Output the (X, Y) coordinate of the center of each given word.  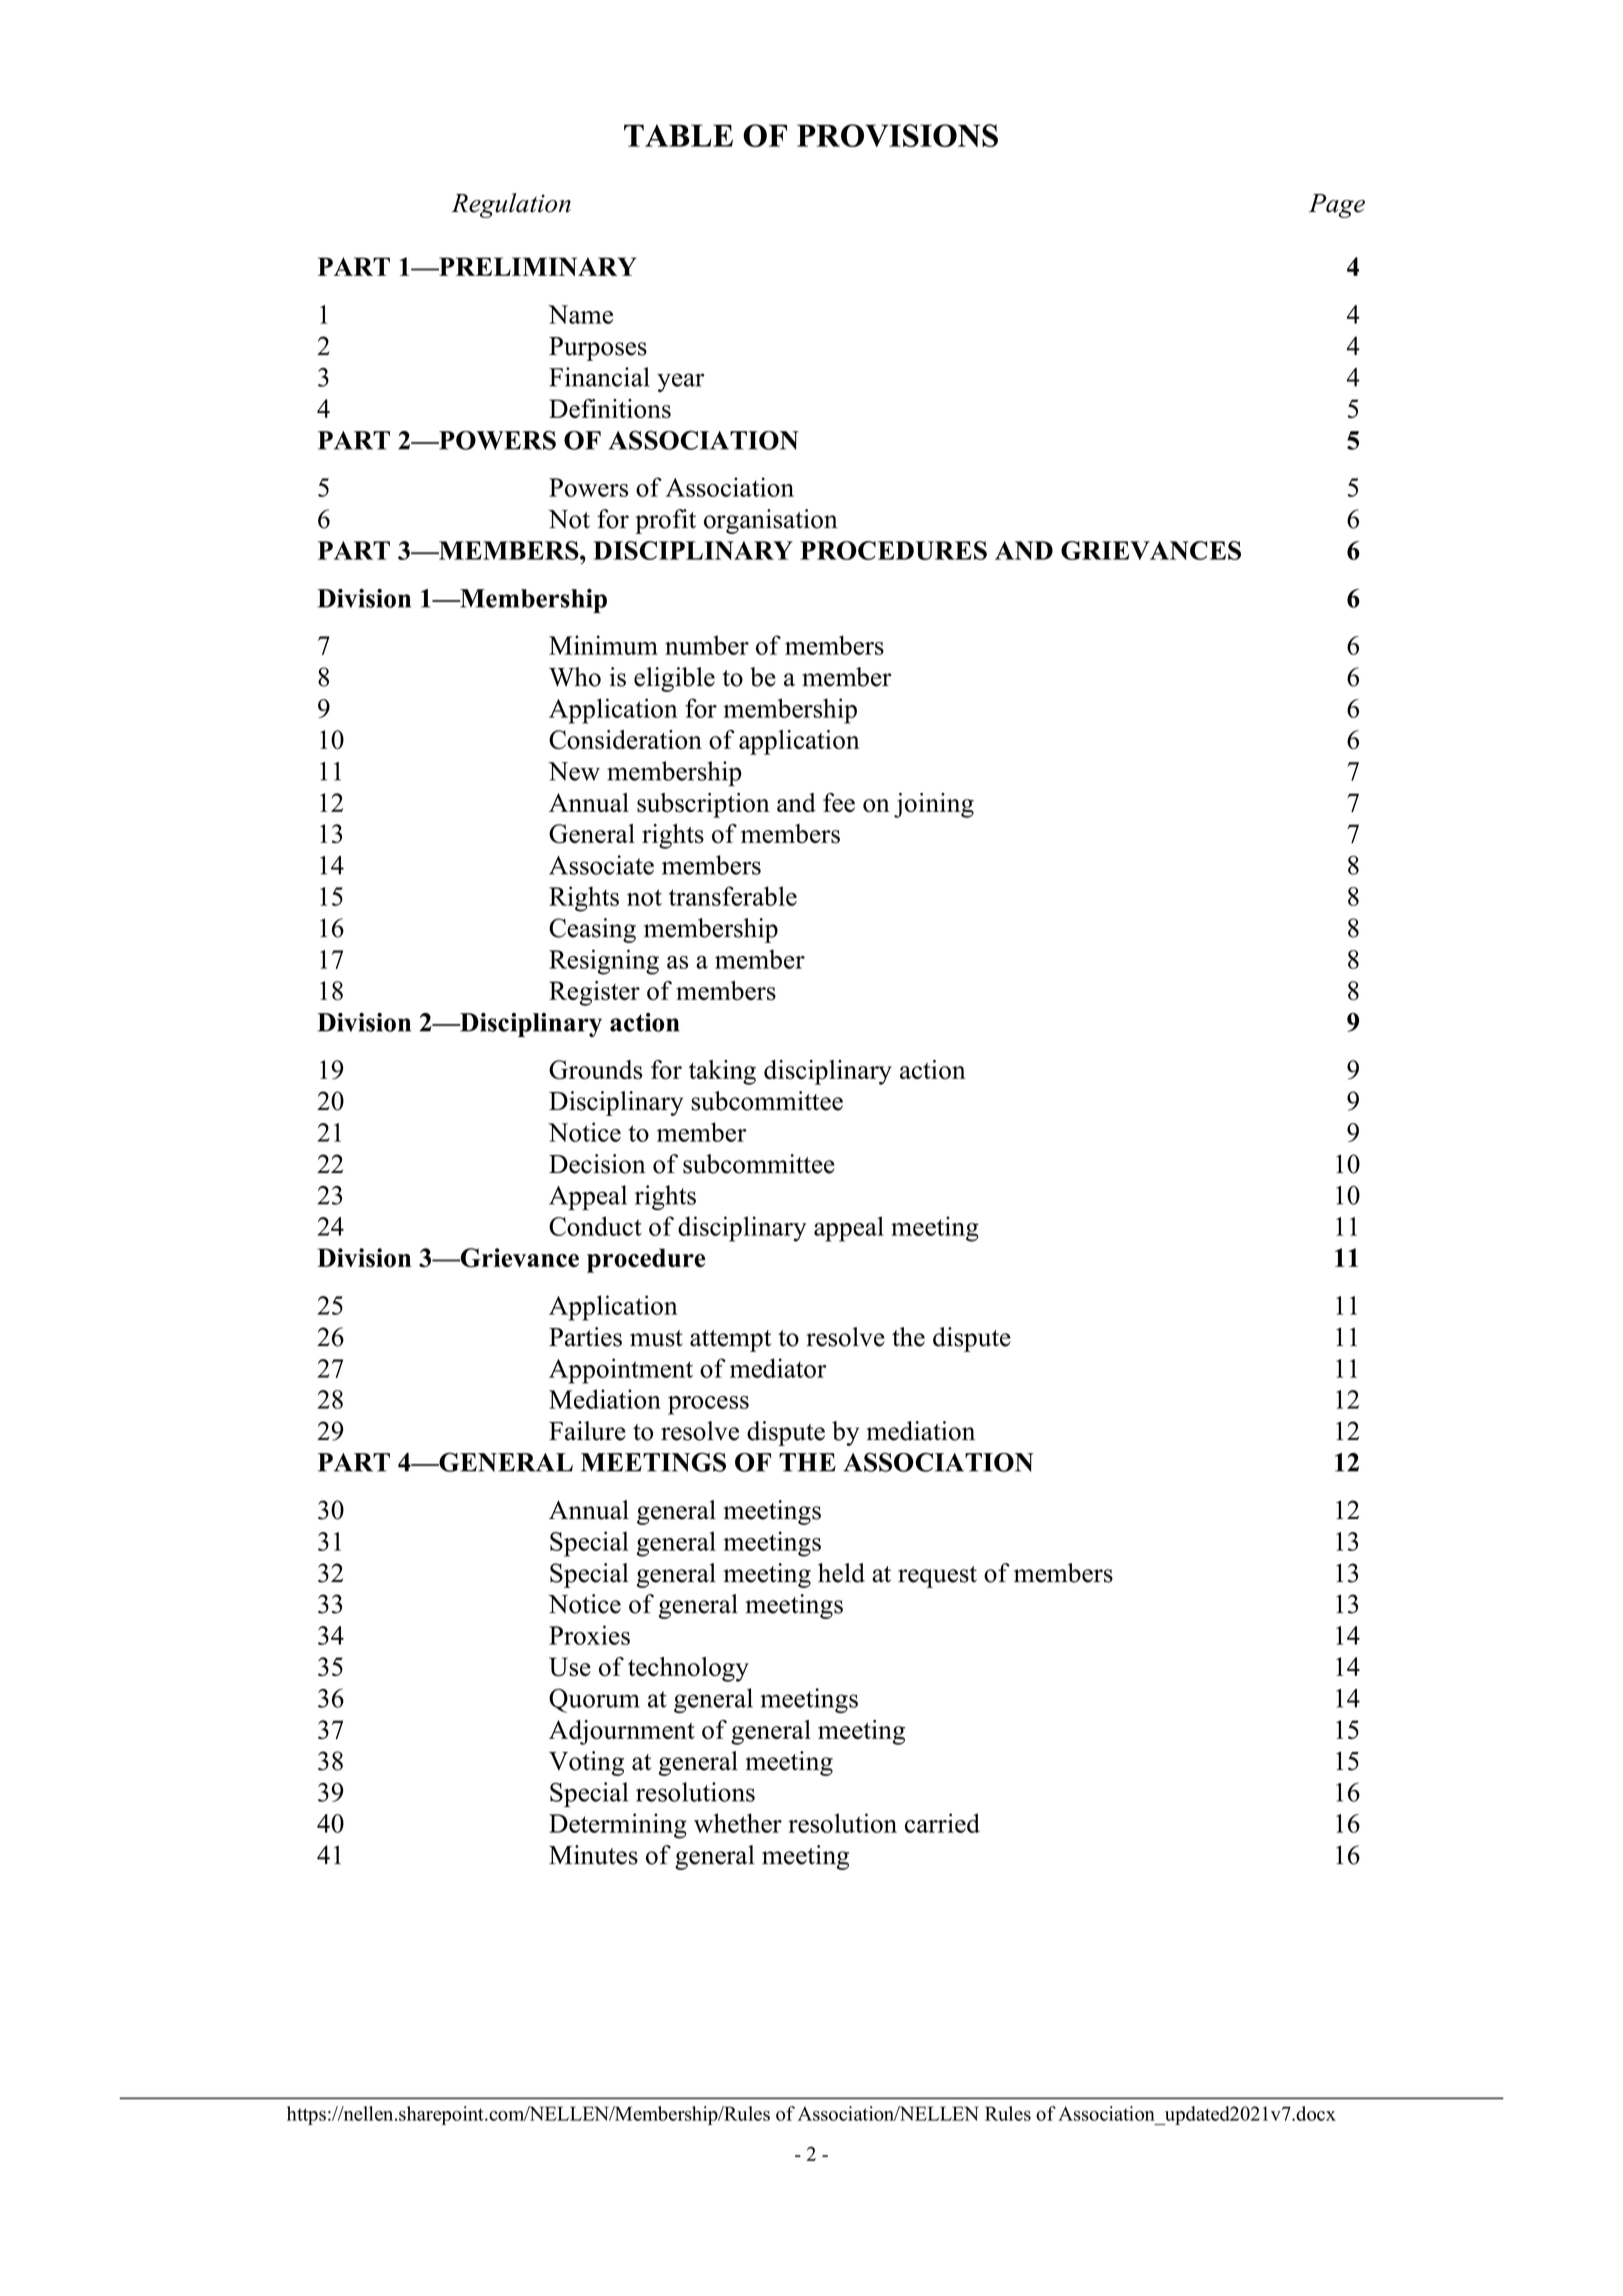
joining (934, 805)
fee (839, 802)
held (841, 1573)
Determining (618, 1826)
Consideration (625, 740)
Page (1337, 206)
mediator (778, 1368)
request (937, 1577)
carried (942, 1823)
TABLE (678, 135)
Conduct (595, 1226)
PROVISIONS (897, 135)
